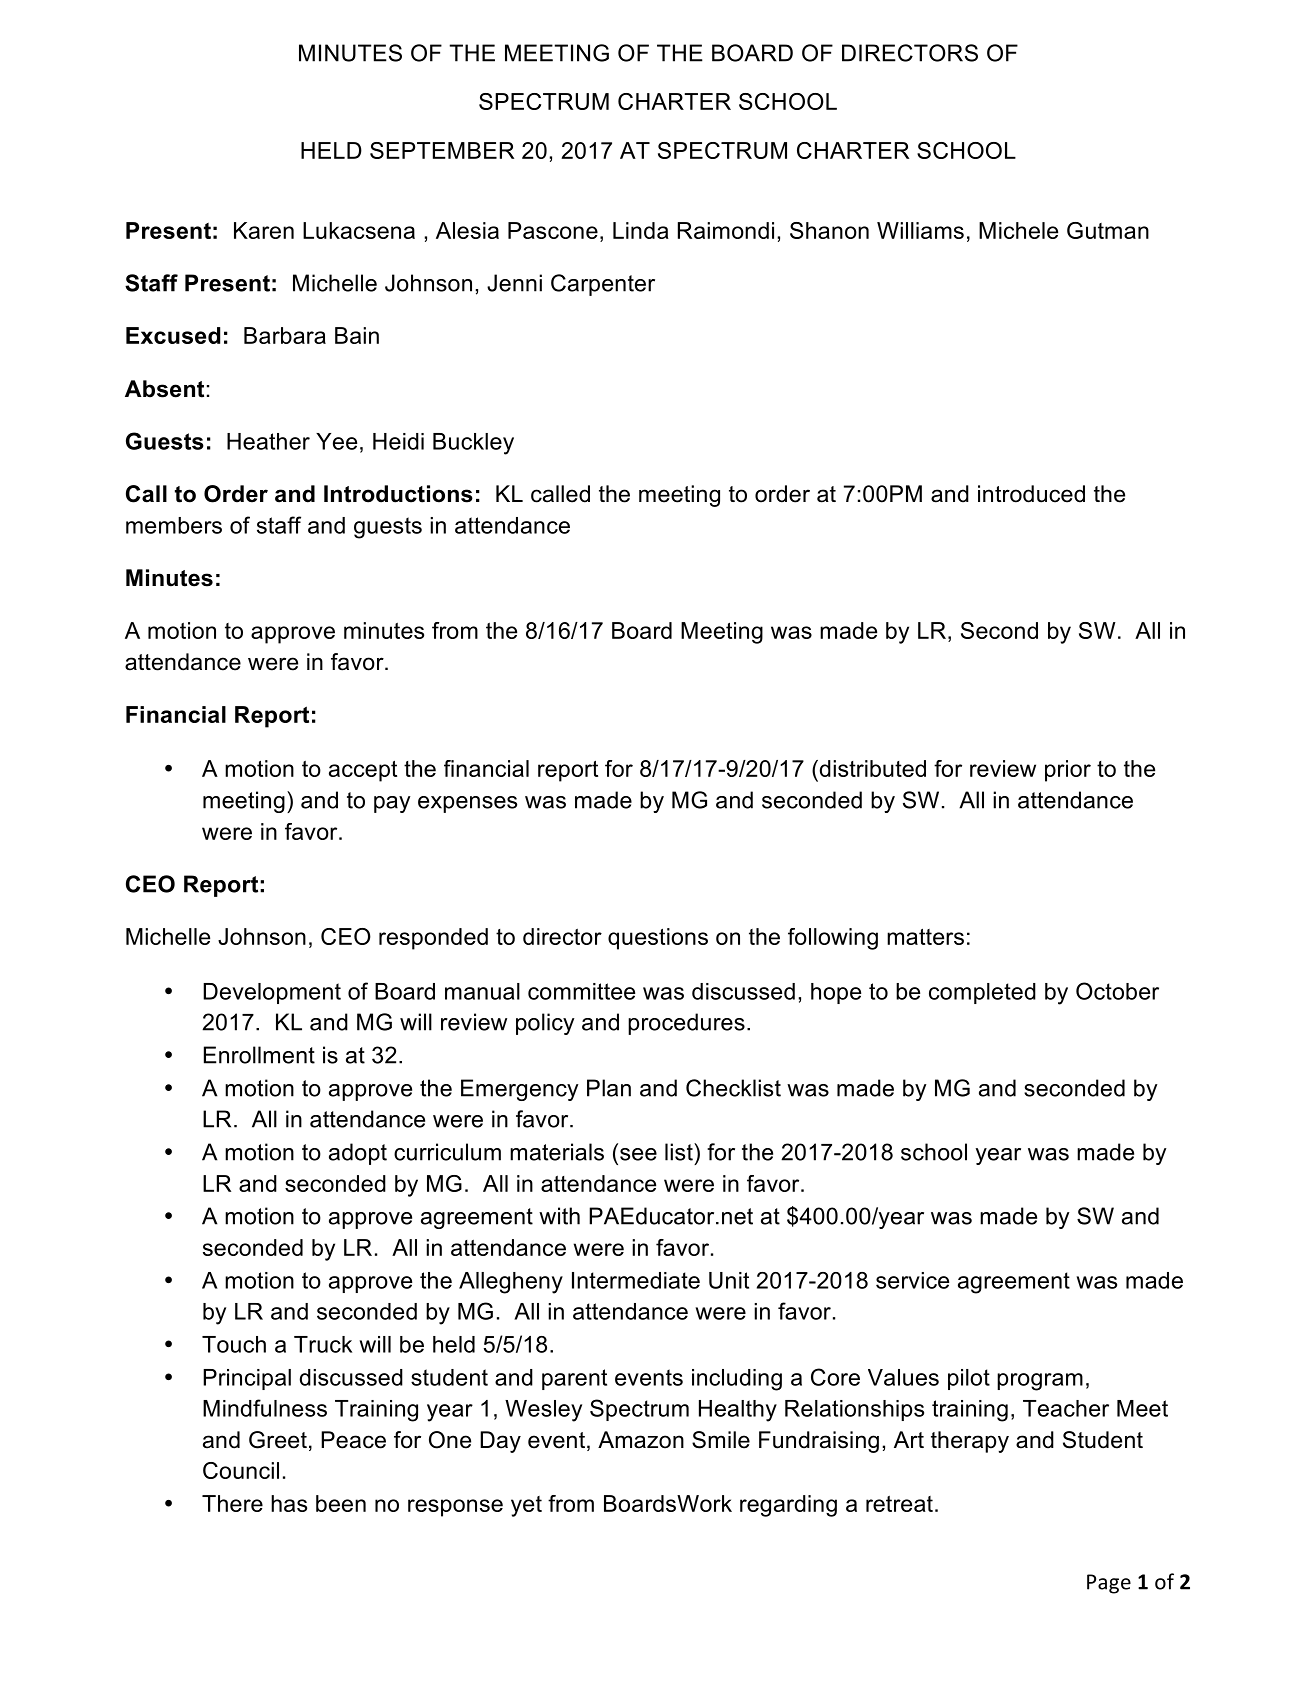 This screenshot has width=1314, height=1701. Describe the element at coordinates (1031, 494) in the screenshot. I see `introduced` at that location.
